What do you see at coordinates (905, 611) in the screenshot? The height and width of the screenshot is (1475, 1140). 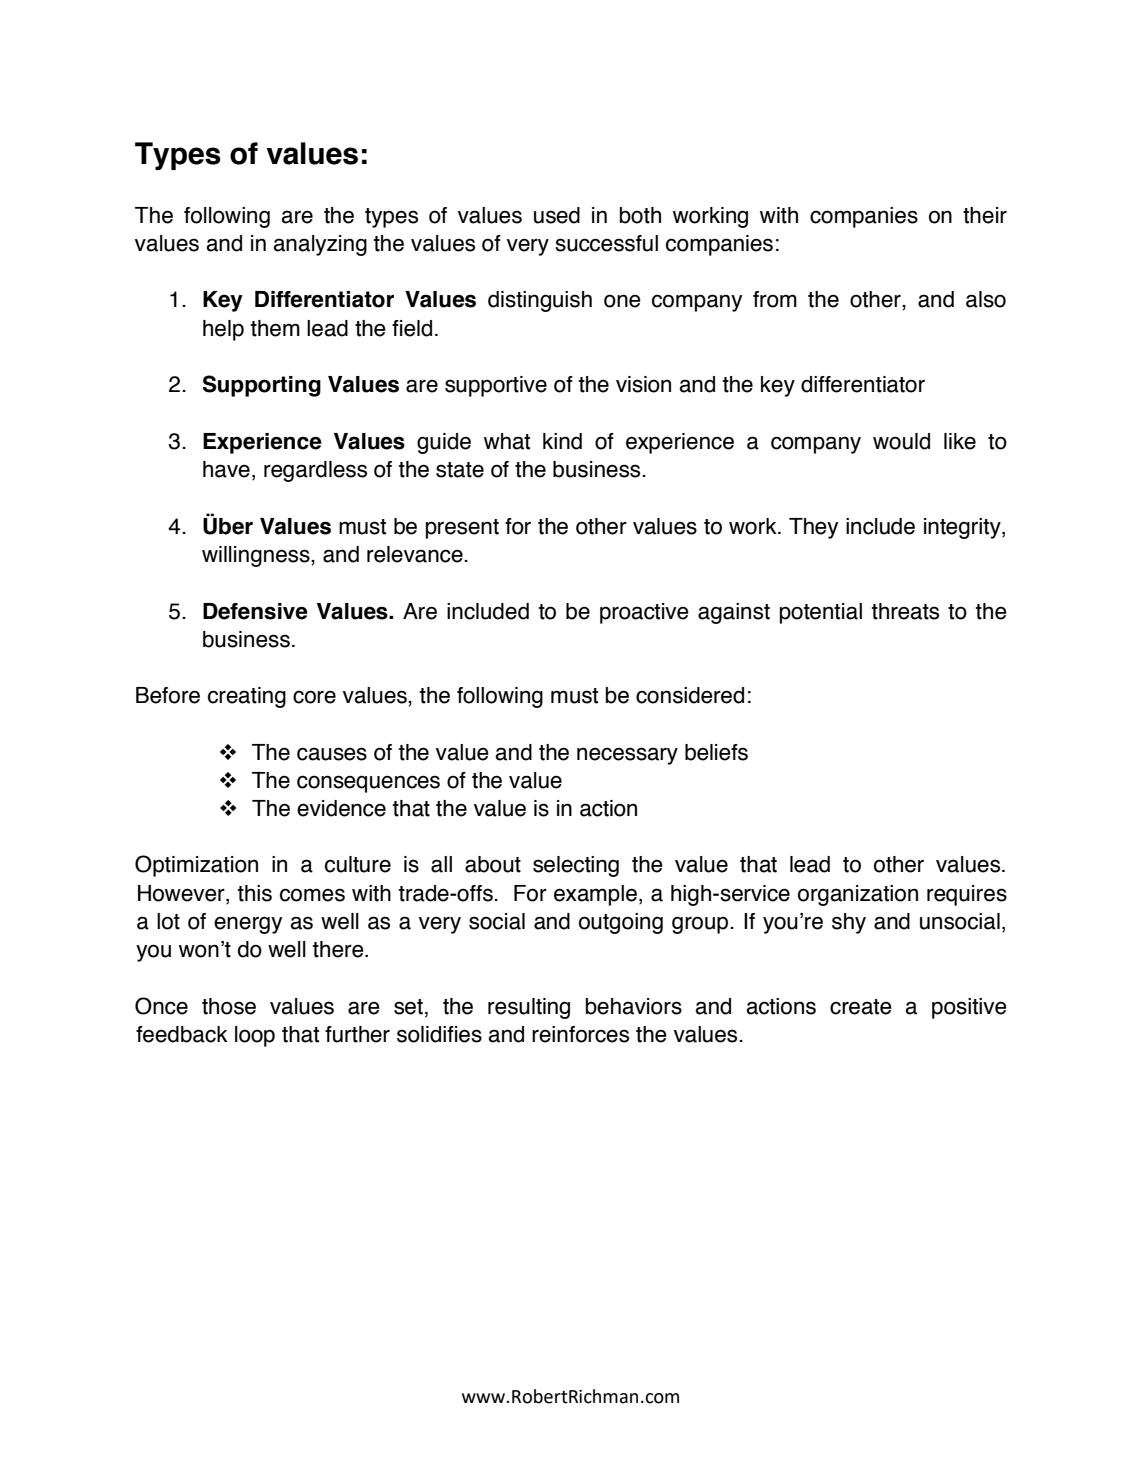 I see `threats` at bounding box center [905, 611].
